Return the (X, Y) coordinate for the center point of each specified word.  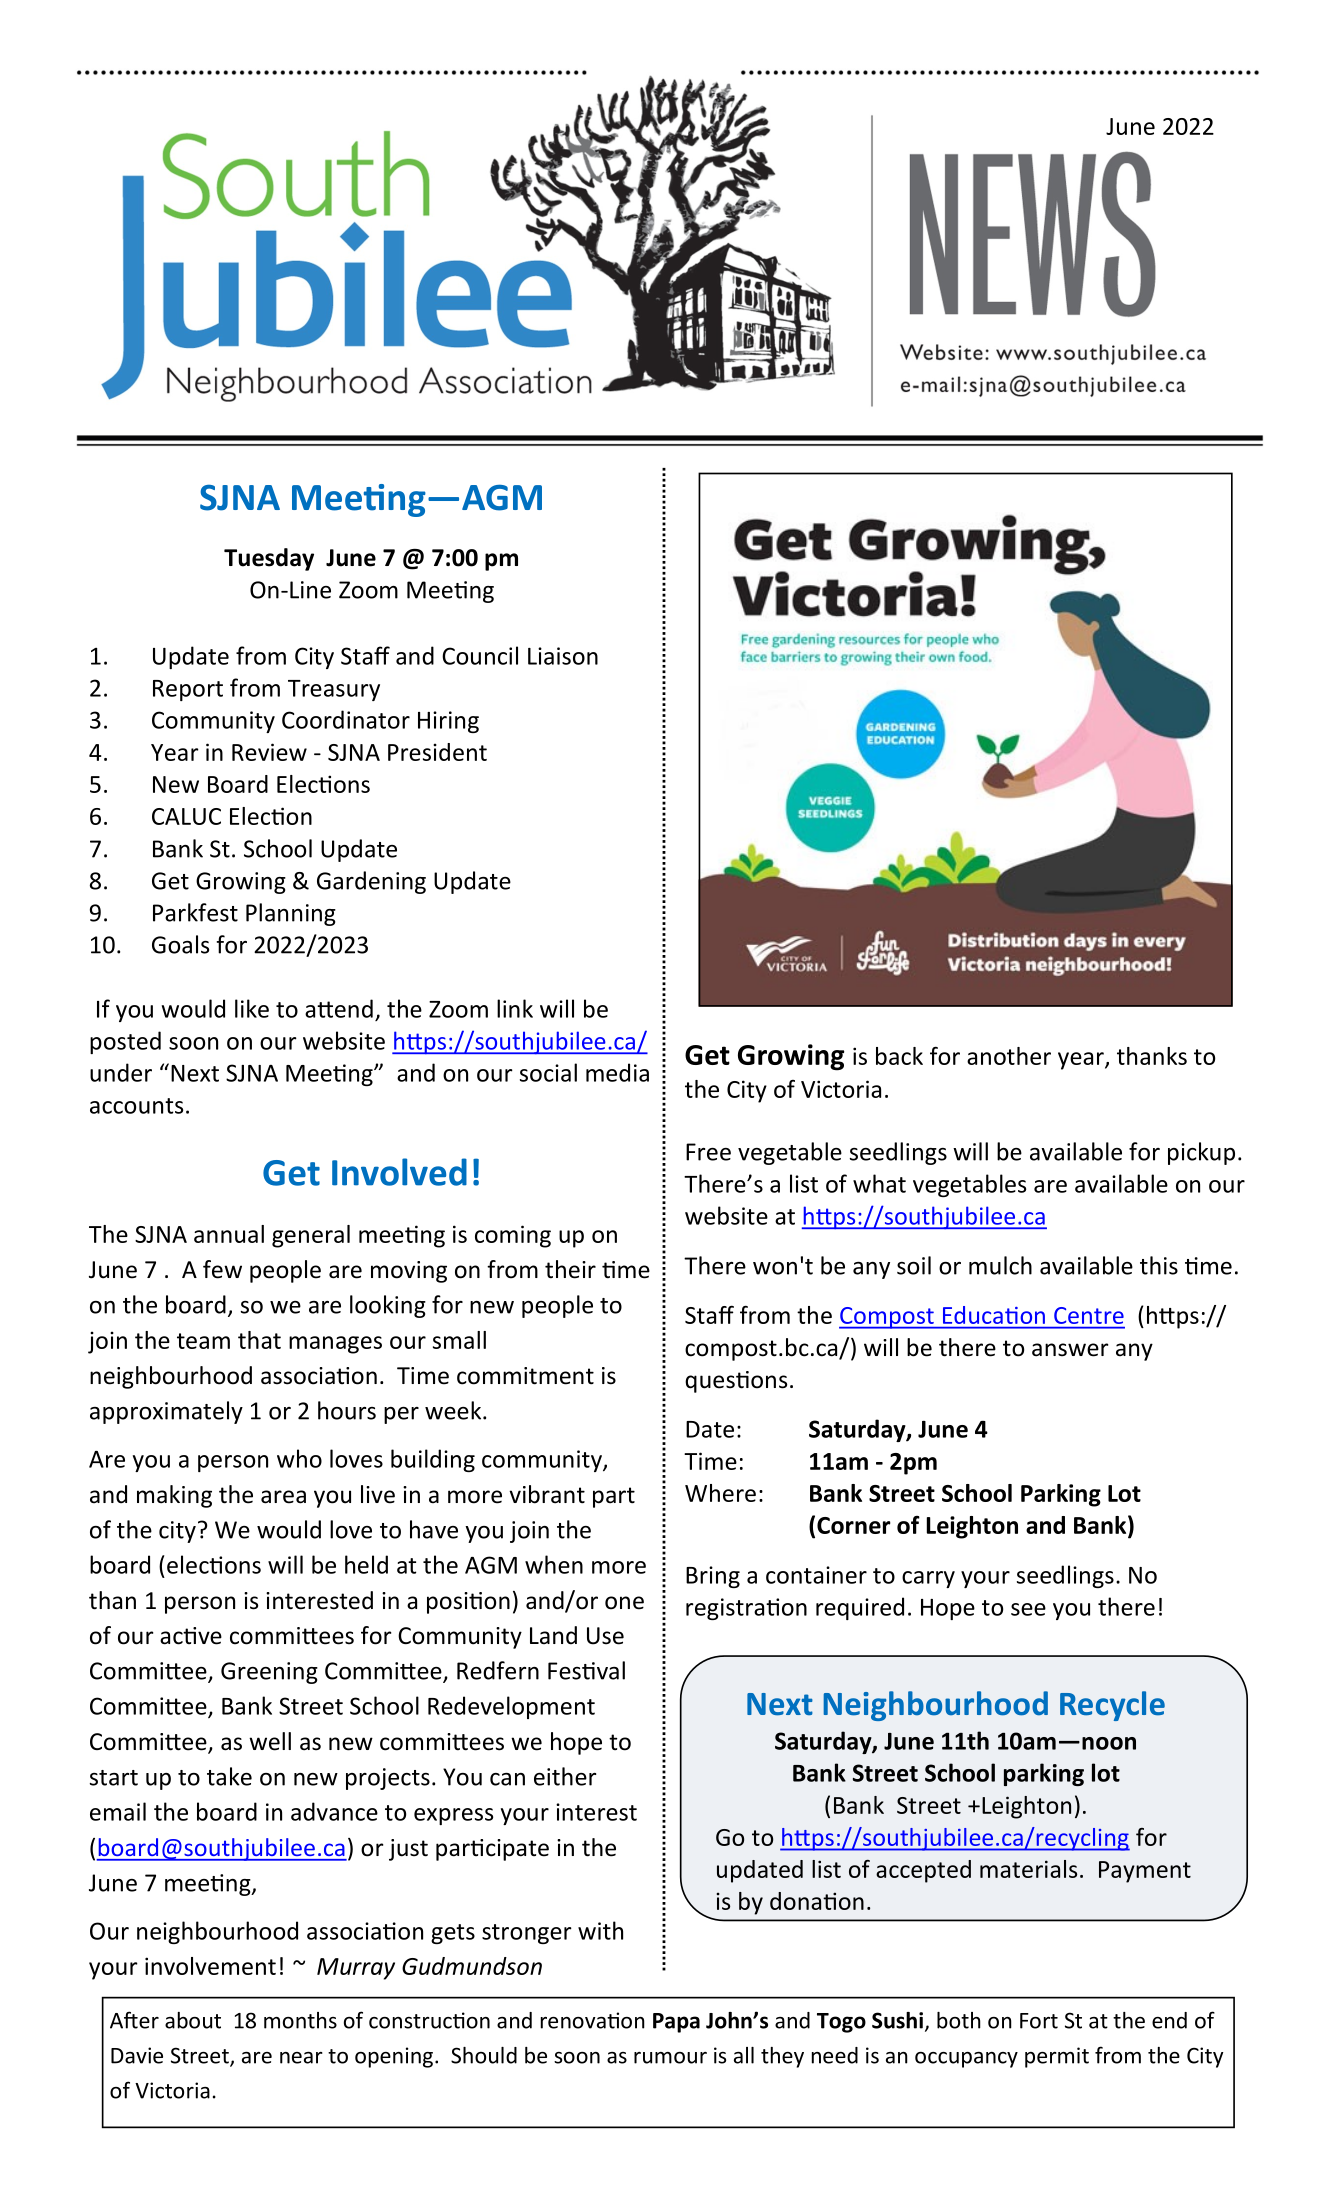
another (1009, 1056)
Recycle (1112, 1706)
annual (229, 1234)
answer (1070, 1350)
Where (720, 1493)
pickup (1201, 1153)
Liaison (563, 656)
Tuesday (269, 559)
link (515, 1008)
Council (480, 655)
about (193, 2020)
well (270, 1741)
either (565, 1776)
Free (708, 1152)
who (299, 1458)
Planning (291, 914)
